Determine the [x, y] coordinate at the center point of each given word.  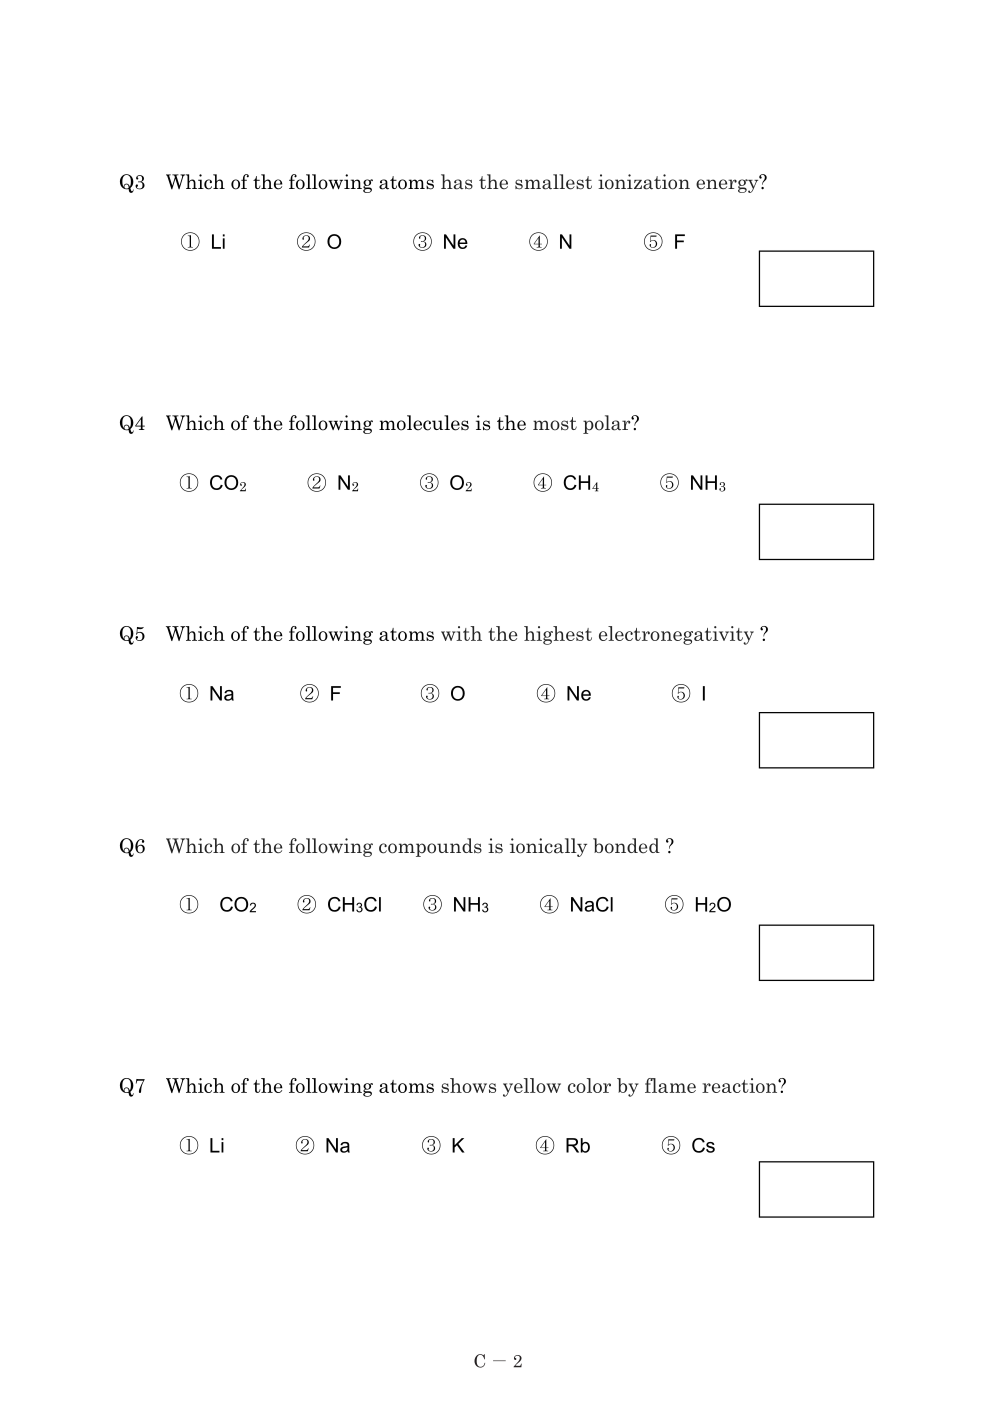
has [457, 182]
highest [558, 635]
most [555, 424]
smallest [553, 182]
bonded [626, 846]
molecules [424, 423]
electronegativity [676, 635]
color [589, 1085]
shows [468, 1085]
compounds [430, 847]
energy [728, 185]
